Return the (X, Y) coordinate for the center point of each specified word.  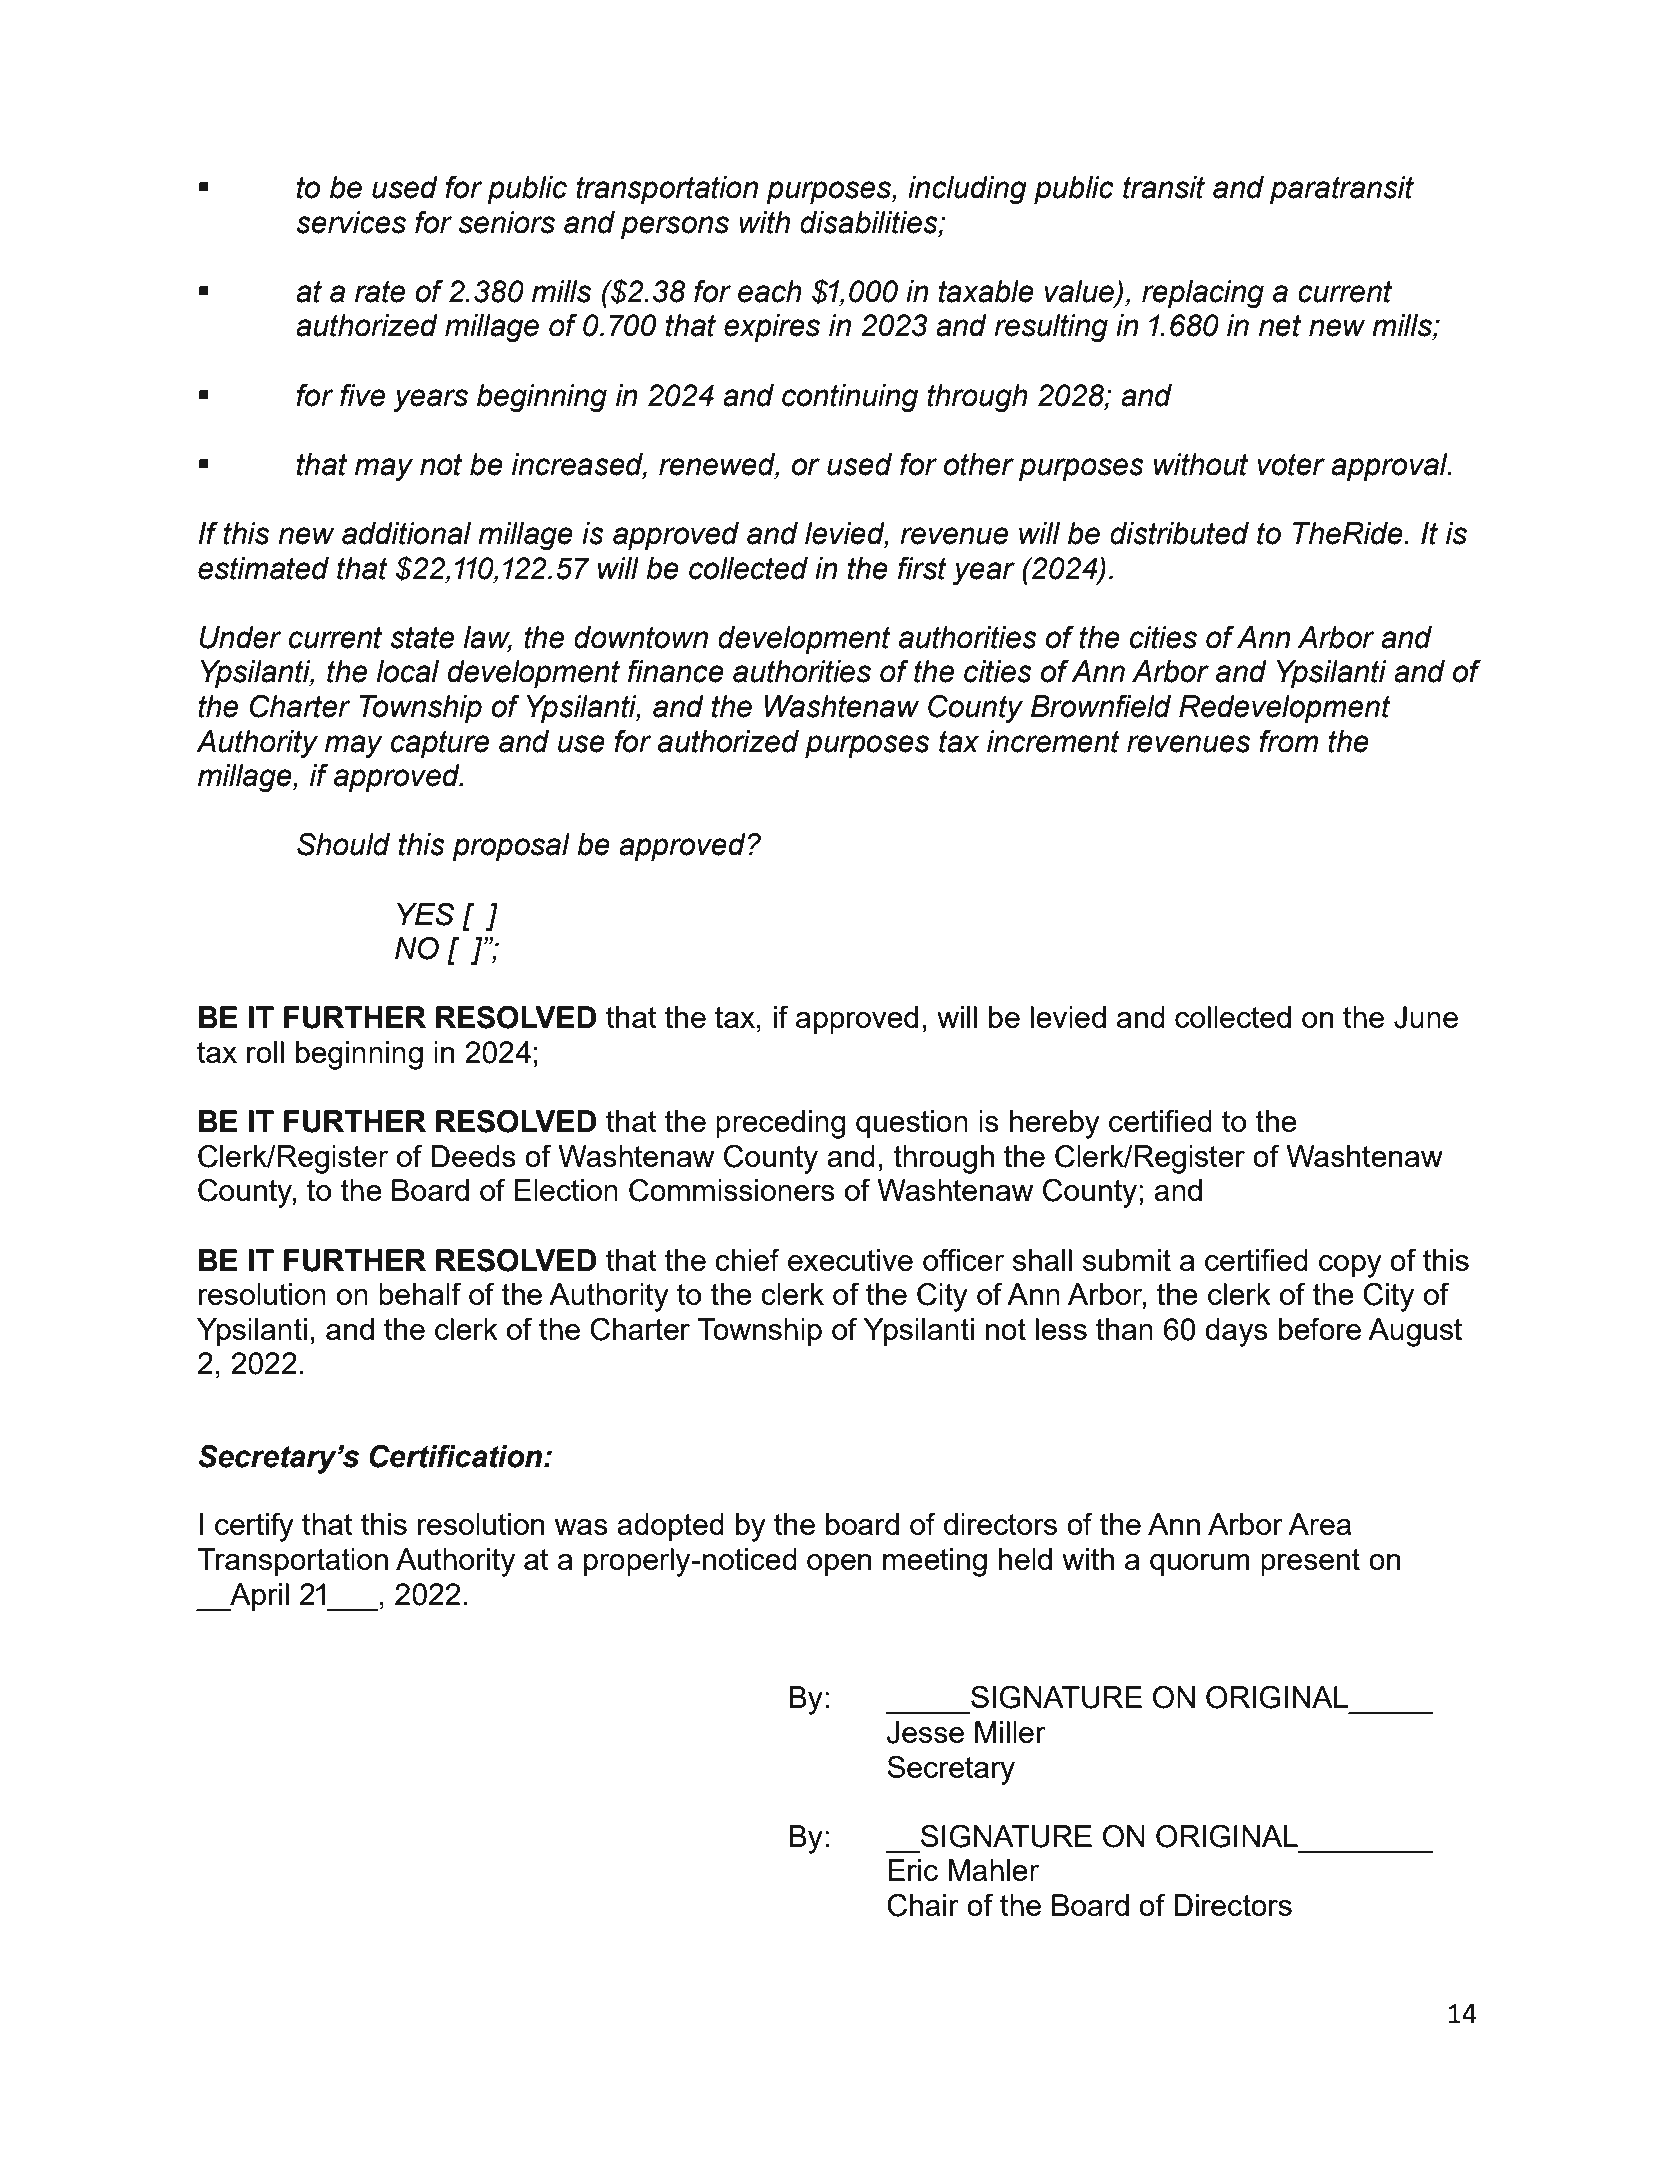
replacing (1203, 294)
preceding (781, 1124)
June (1426, 1017)
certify (254, 1527)
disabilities (870, 223)
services (351, 222)
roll (265, 1052)
